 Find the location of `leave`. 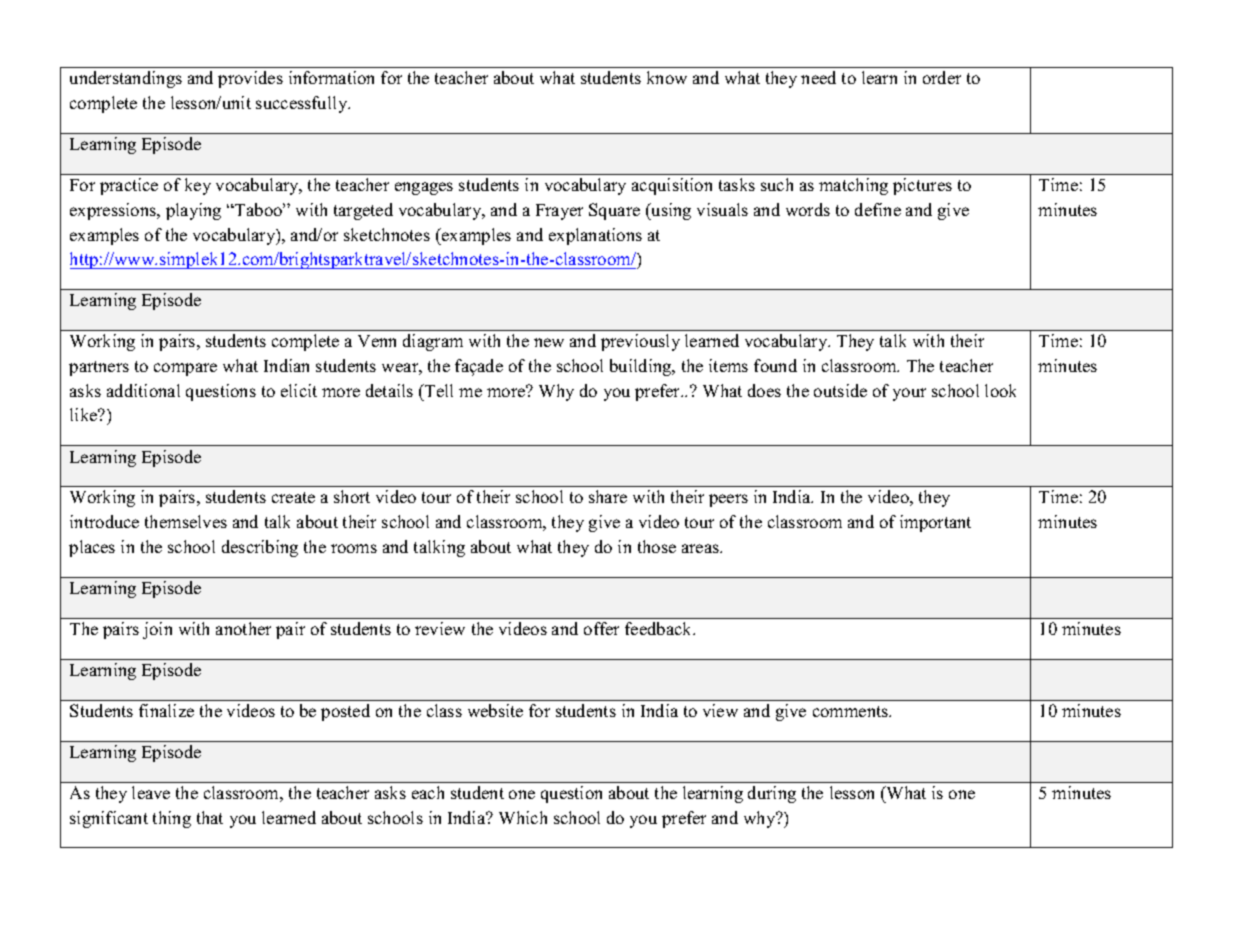

leave is located at coordinates (151, 792).
